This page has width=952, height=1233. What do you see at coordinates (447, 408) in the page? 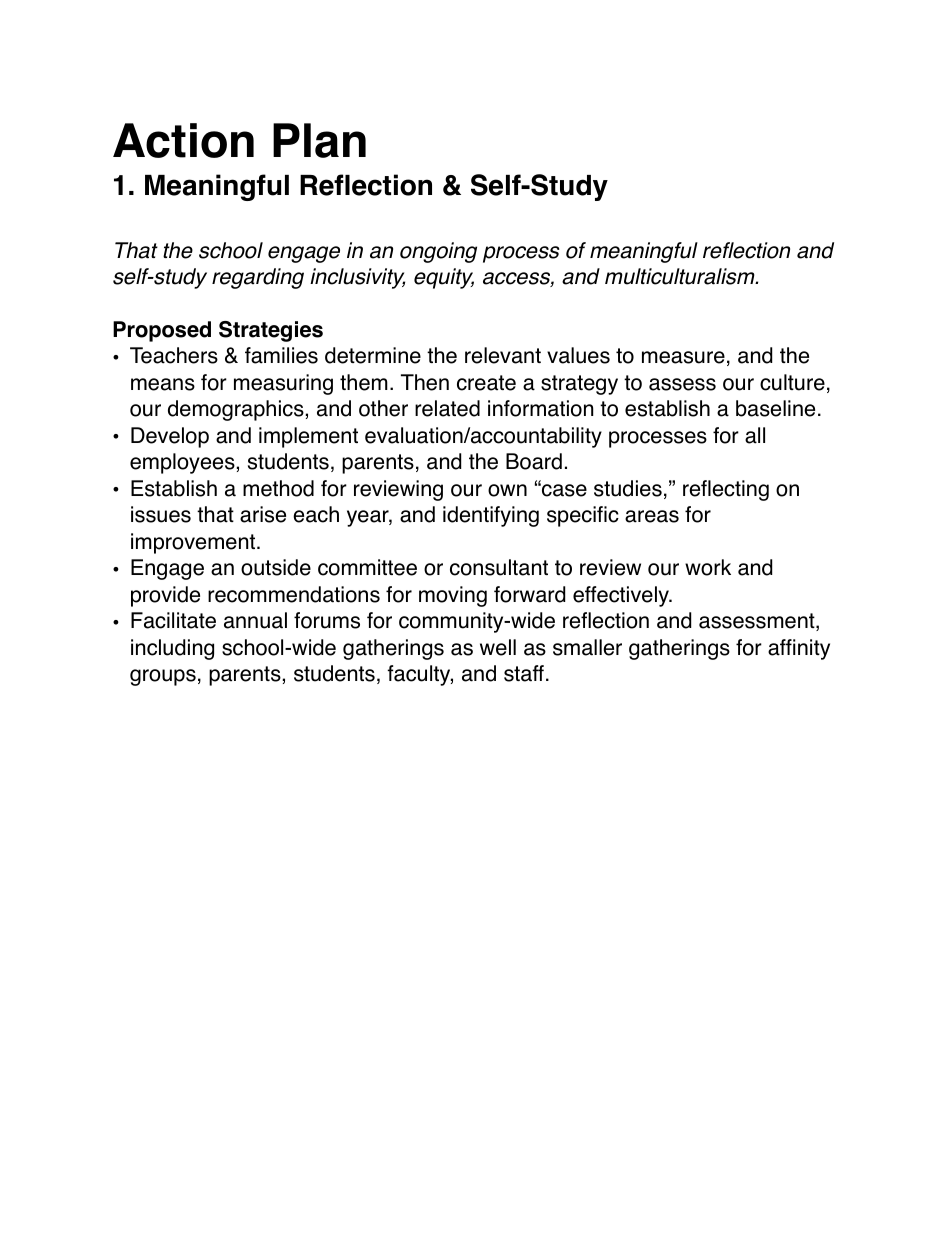
I see `related` at bounding box center [447, 408].
